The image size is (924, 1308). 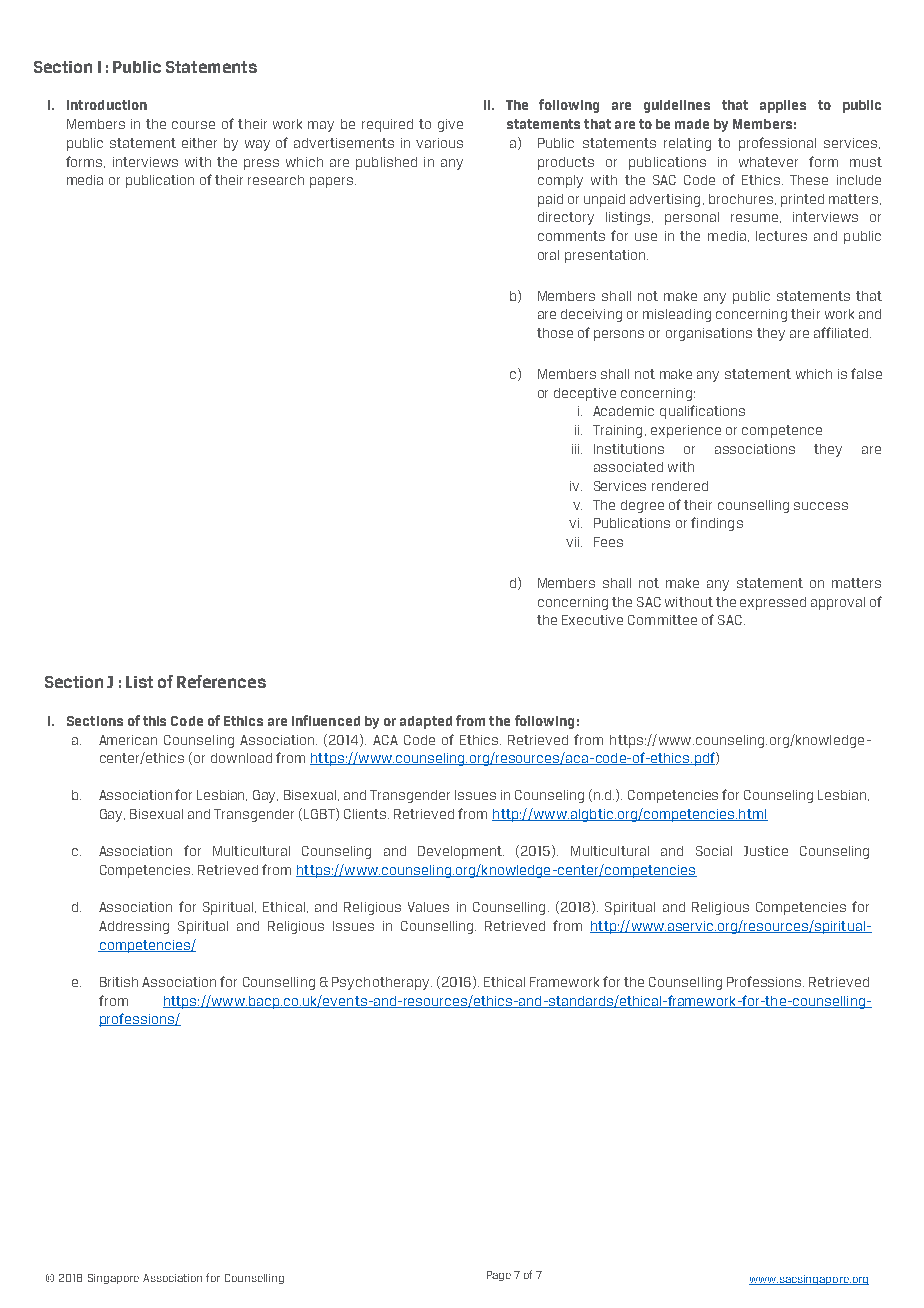 I want to click on iii, so click(x=577, y=449).
